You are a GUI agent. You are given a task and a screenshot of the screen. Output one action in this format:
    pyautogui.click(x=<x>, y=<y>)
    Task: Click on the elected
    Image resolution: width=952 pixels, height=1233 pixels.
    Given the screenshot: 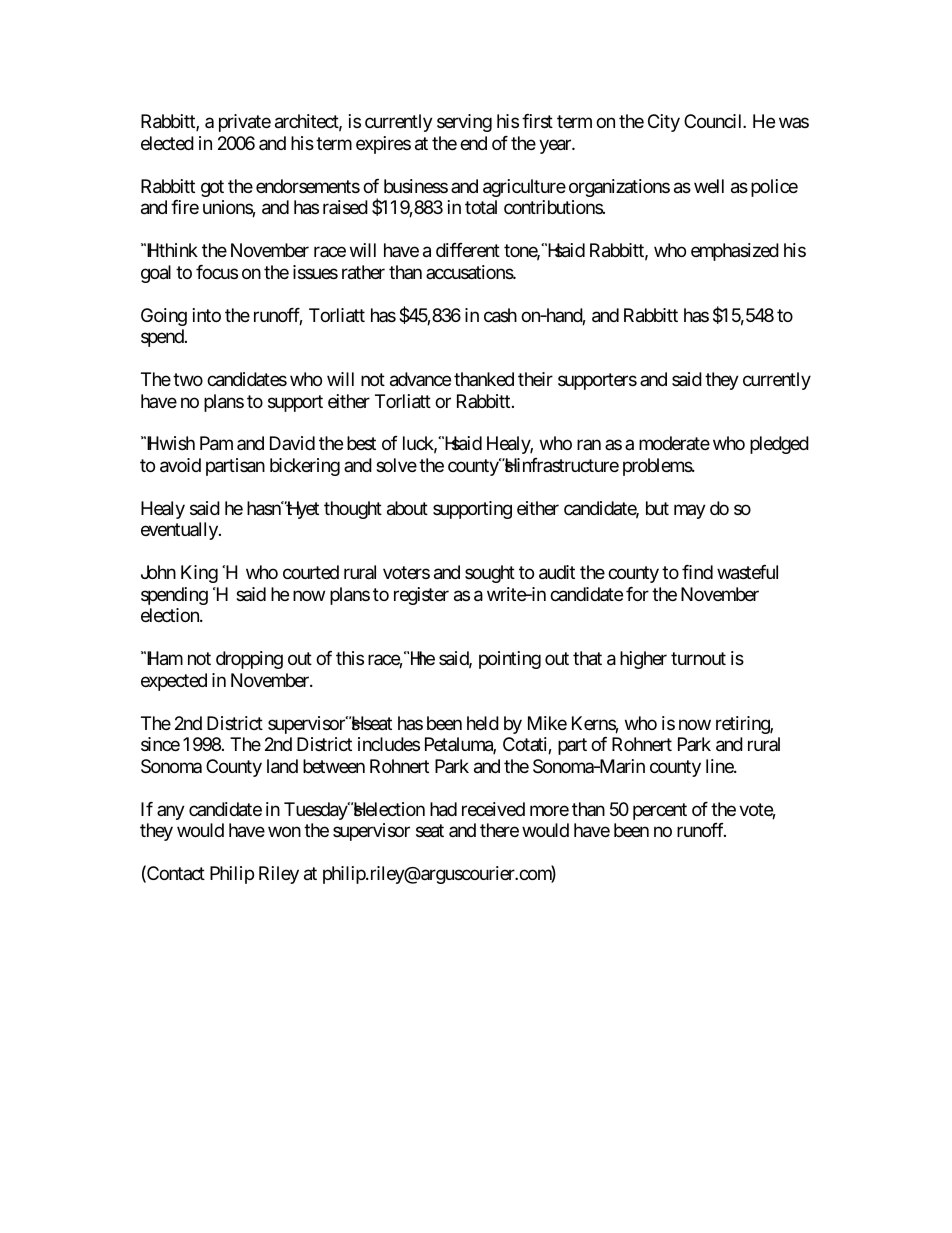 What is the action you would take?
    pyautogui.click(x=167, y=143)
